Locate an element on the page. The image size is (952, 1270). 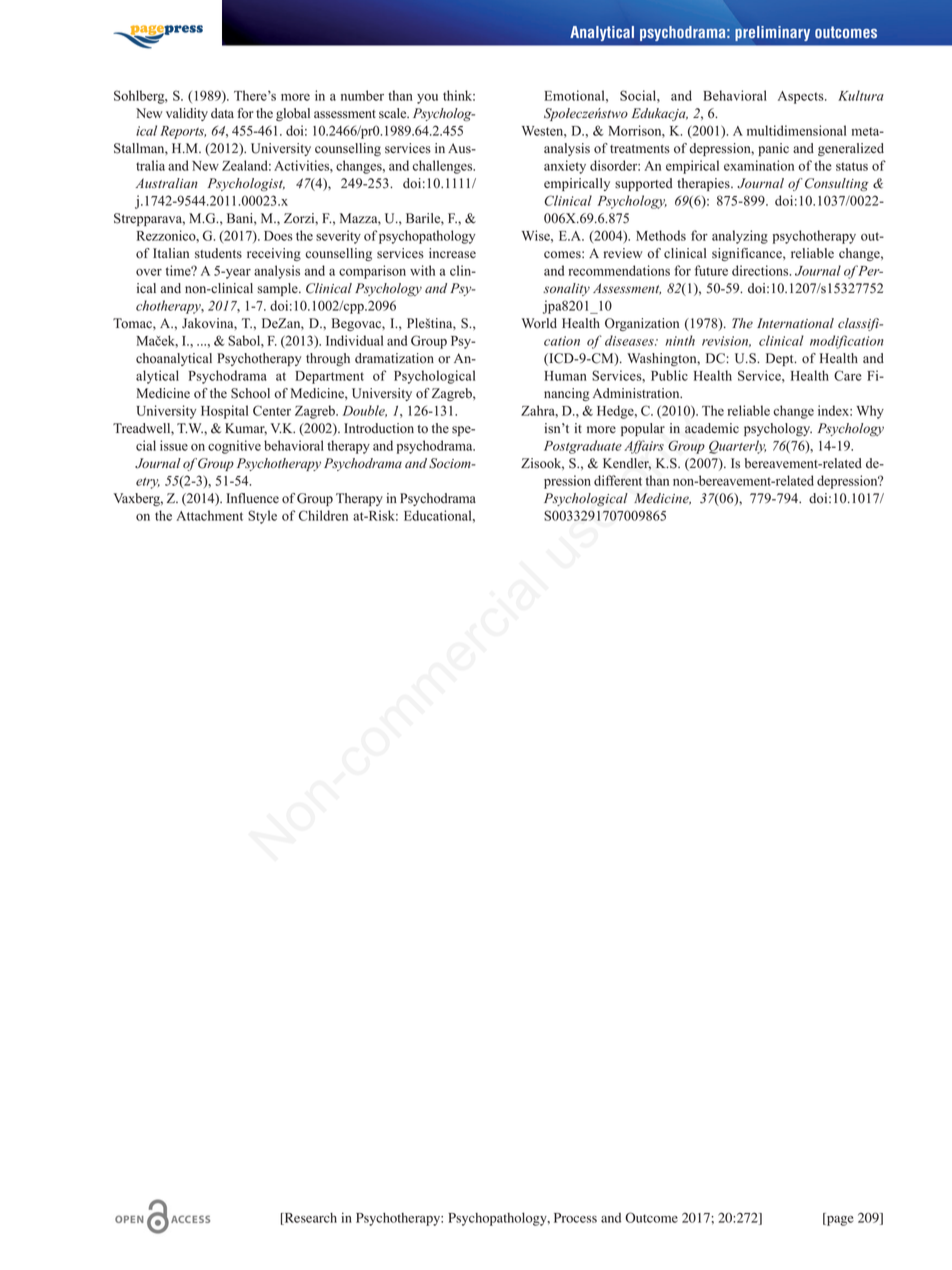
Research is located at coordinates (309, 1219).
